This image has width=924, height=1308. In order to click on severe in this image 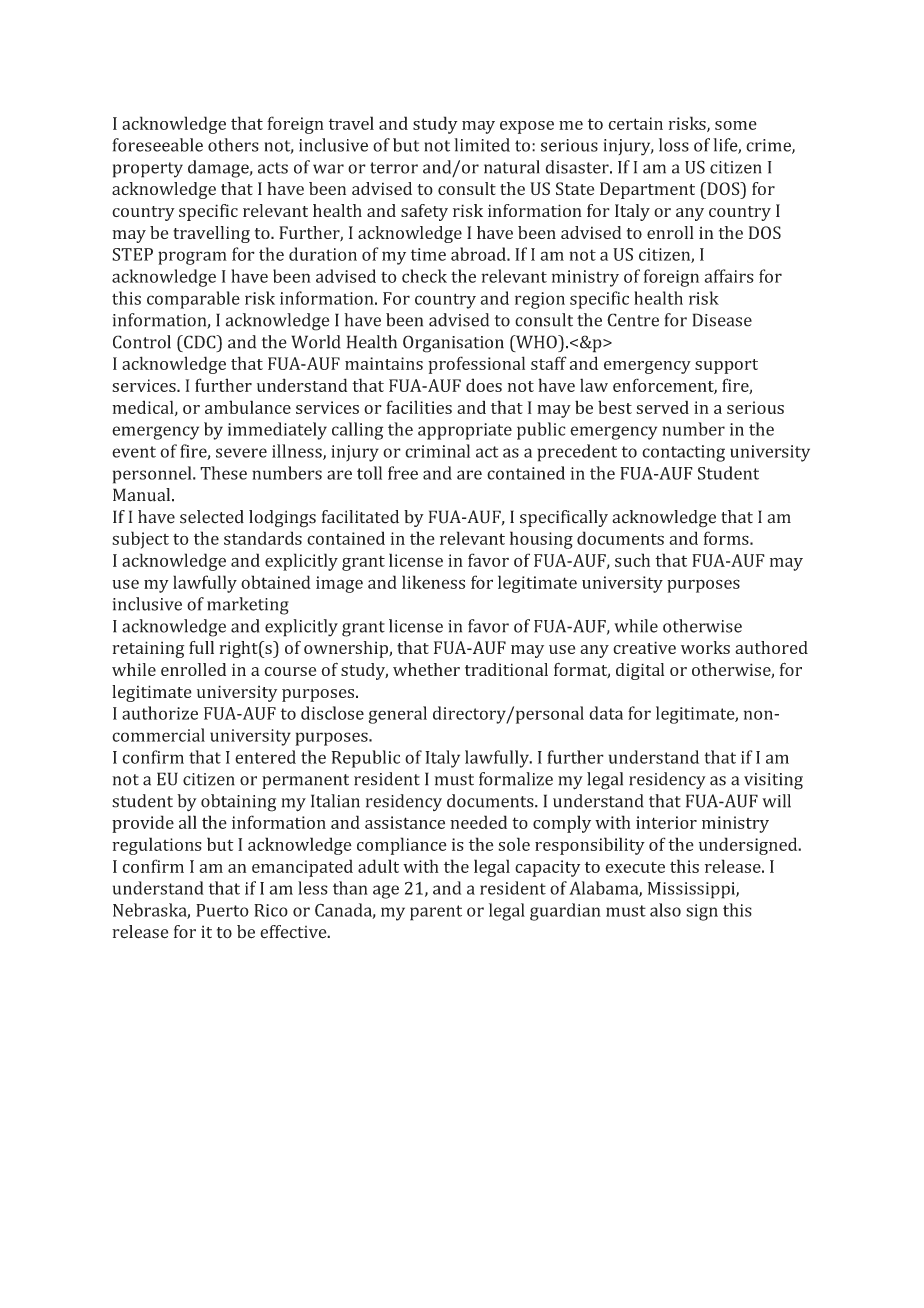, I will do `click(241, 453)`.
